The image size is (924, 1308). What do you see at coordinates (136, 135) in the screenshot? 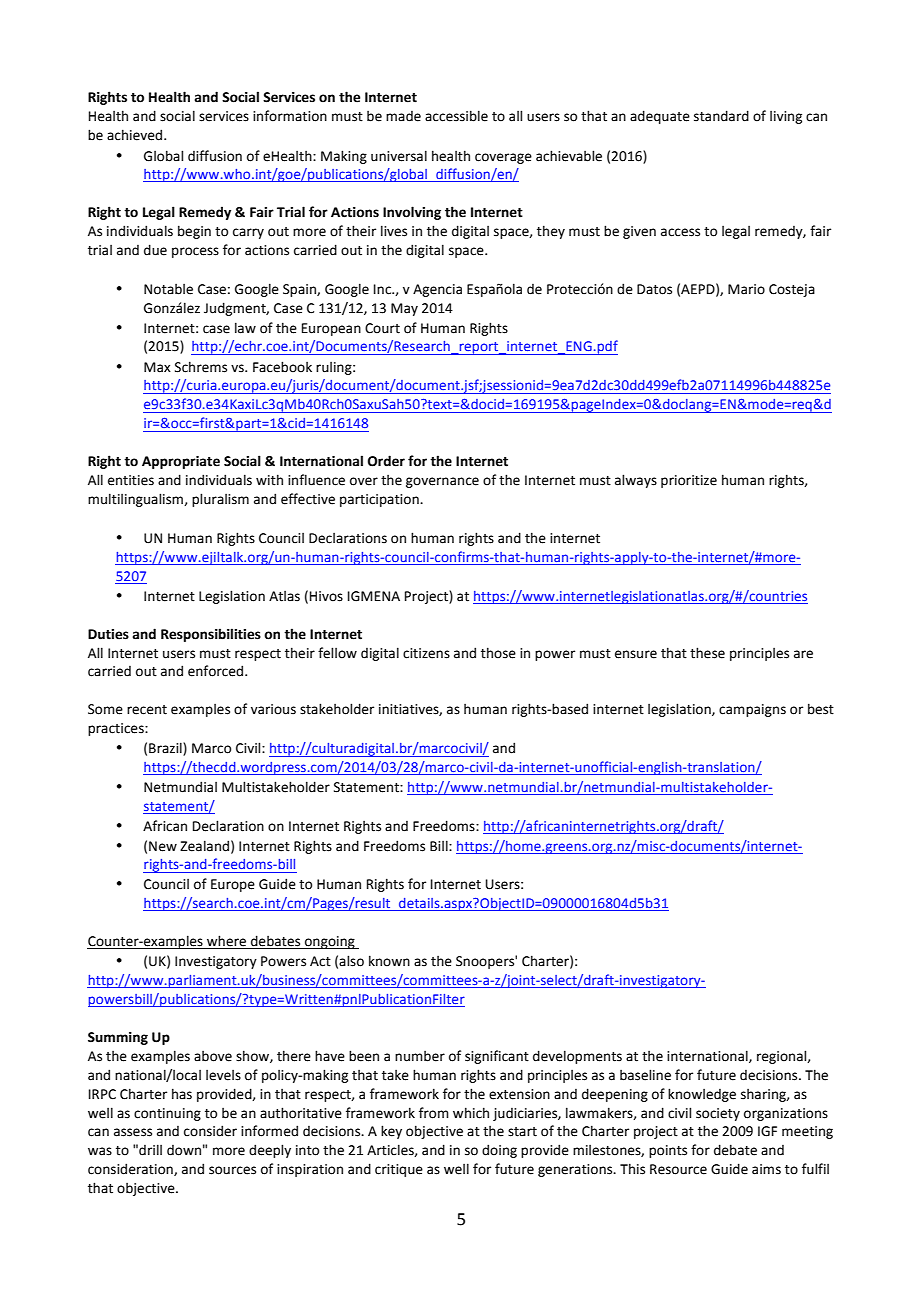
I see `achieved` at bounding box center [136, 135].
